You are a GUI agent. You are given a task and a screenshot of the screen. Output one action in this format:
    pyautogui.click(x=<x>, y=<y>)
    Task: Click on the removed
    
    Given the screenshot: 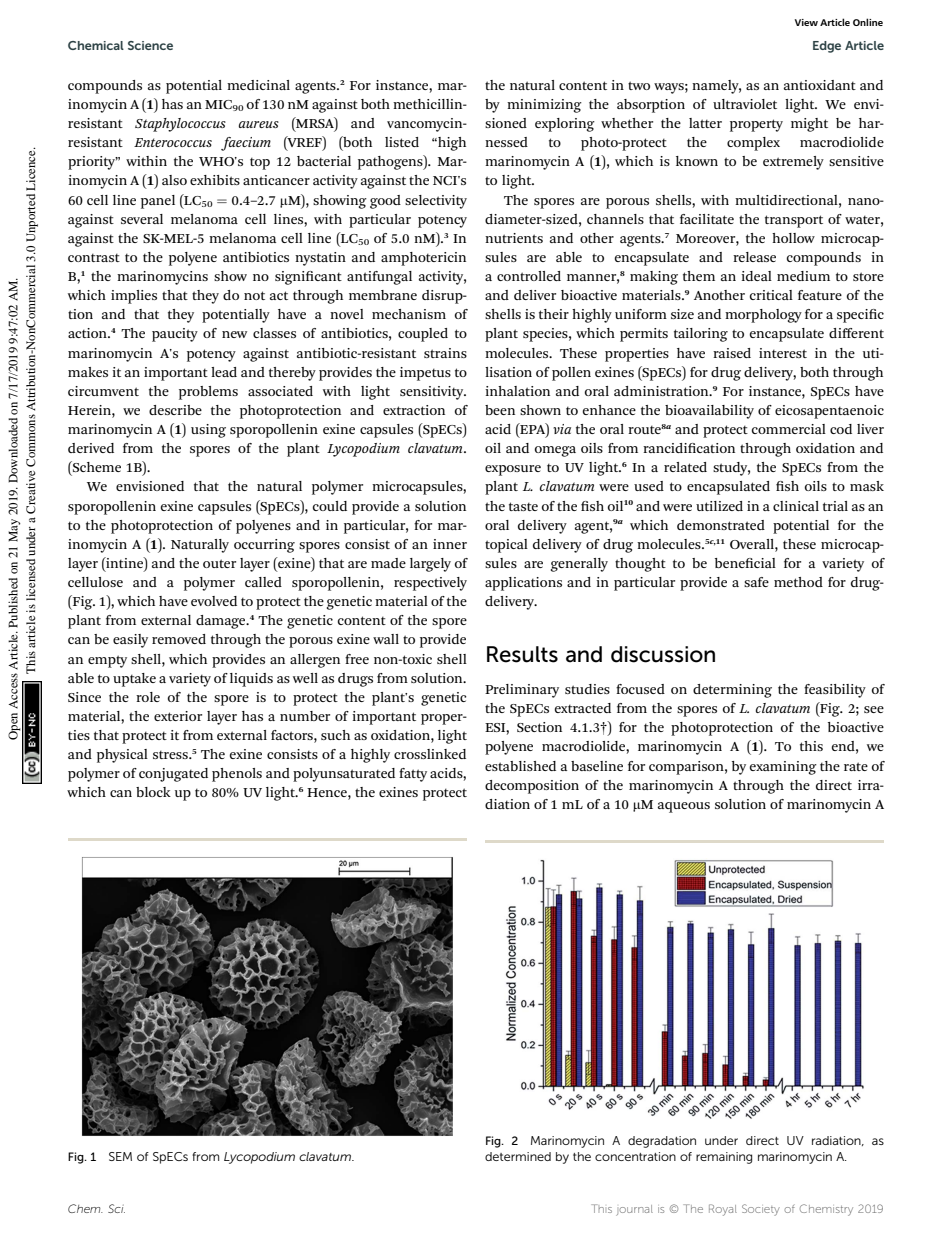 What is the action you would take?
    pyautogui.click(x=179, y=639)
